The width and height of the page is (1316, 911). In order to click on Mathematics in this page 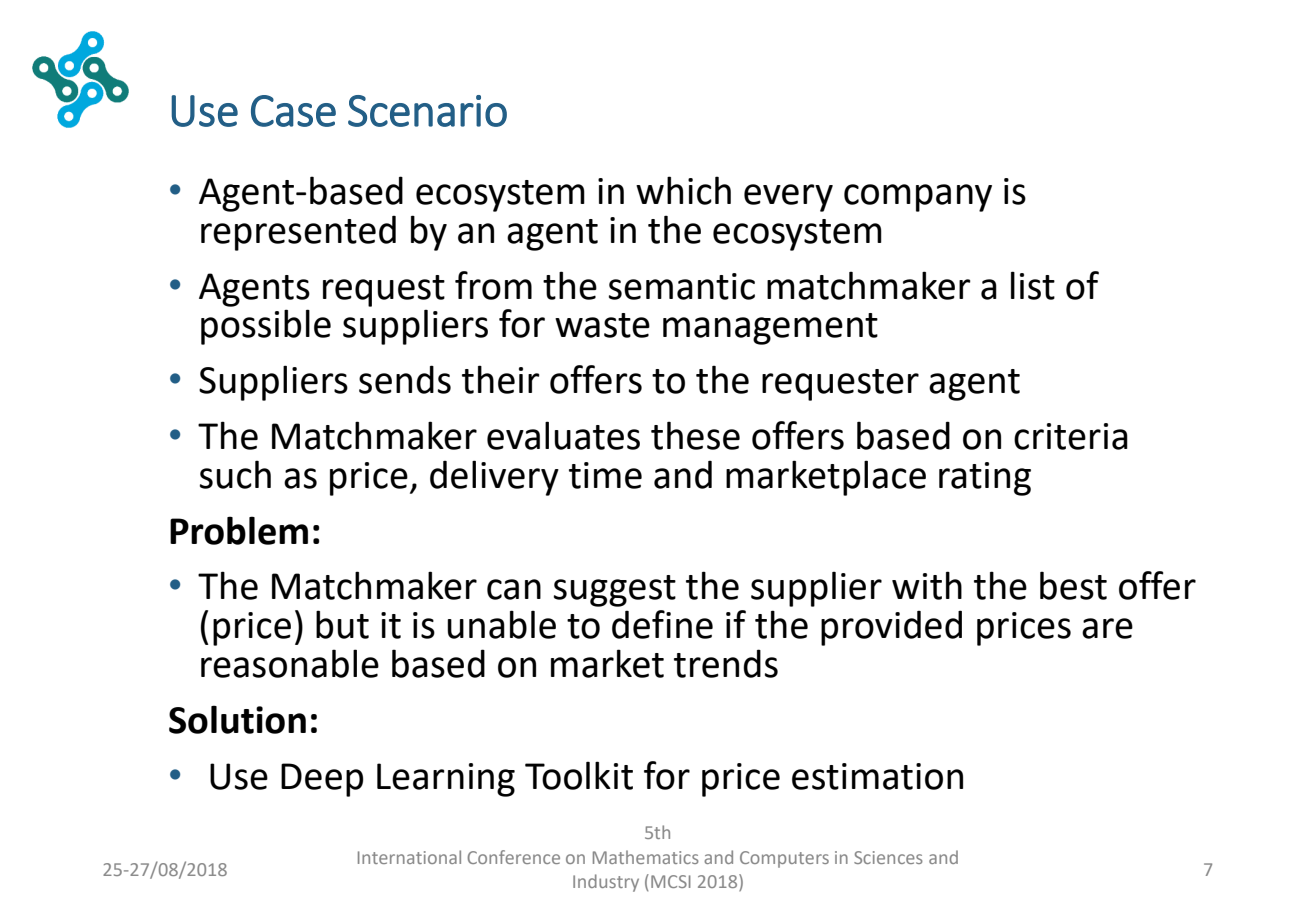, I will do `click(646, 857)`.
